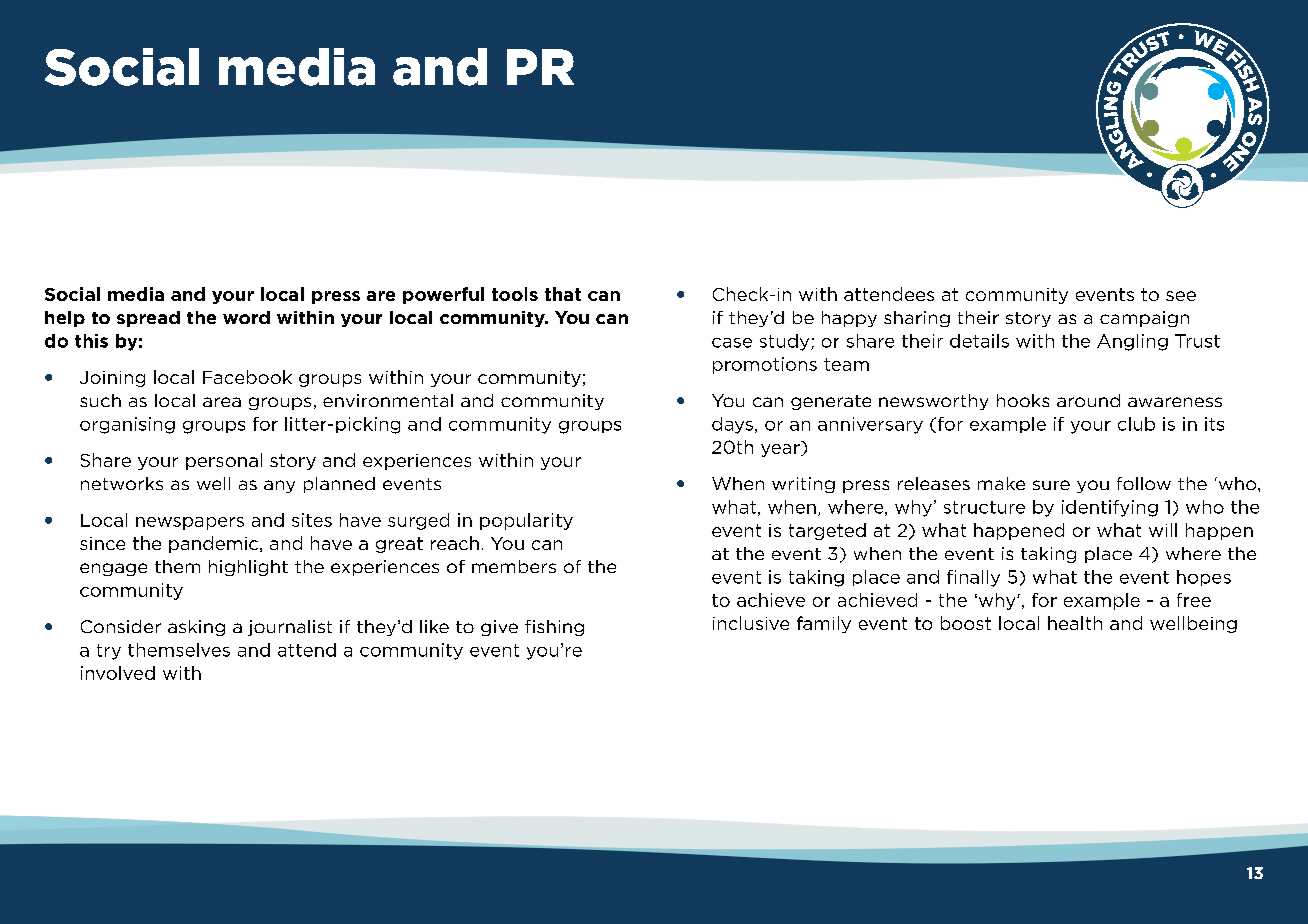 This screenshot has height=924, width=1308. I want to click on campaign, so click(1144, 319).
